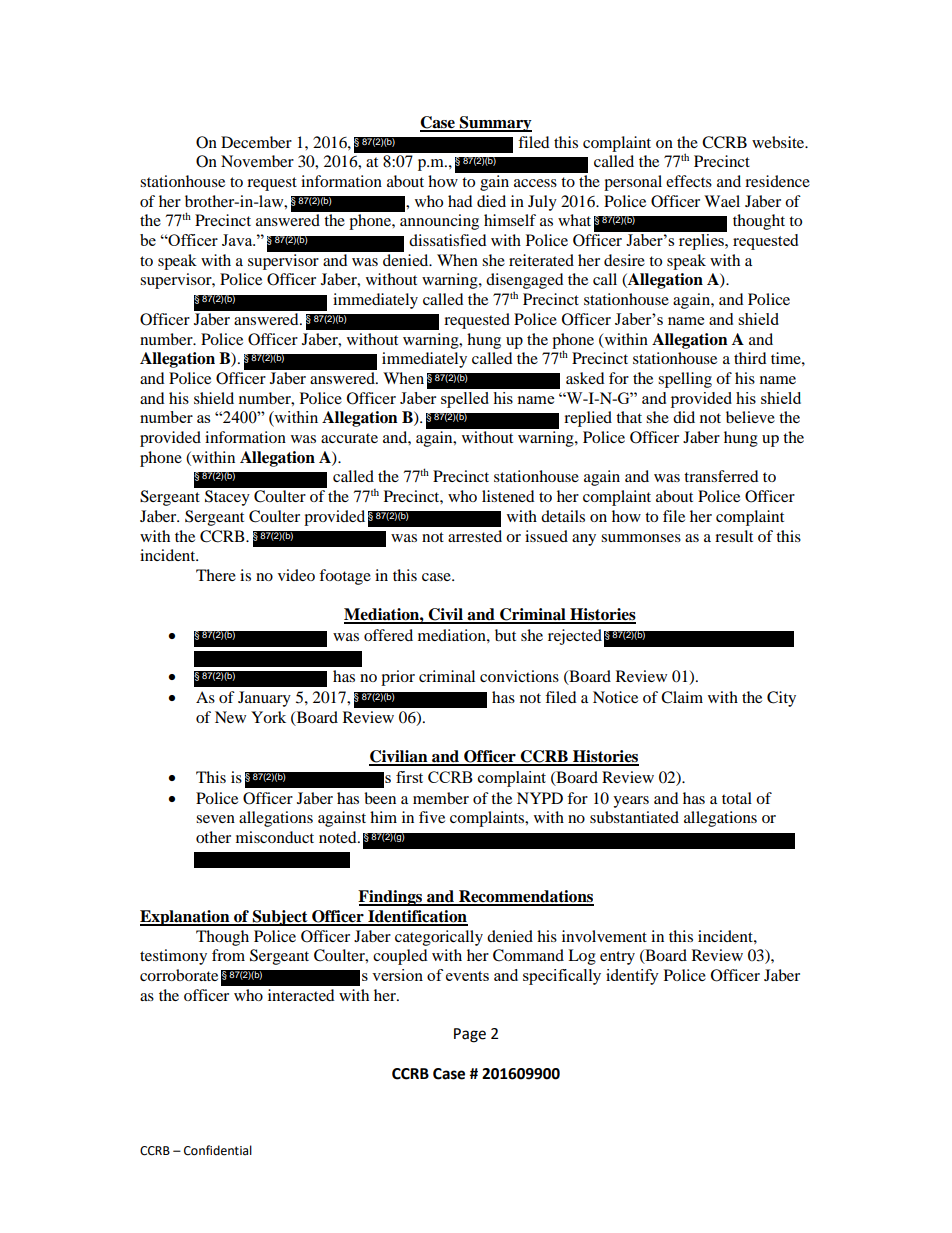  Describe the element at coordinates (721, 476) in the image. I see `transferred` at that location.
